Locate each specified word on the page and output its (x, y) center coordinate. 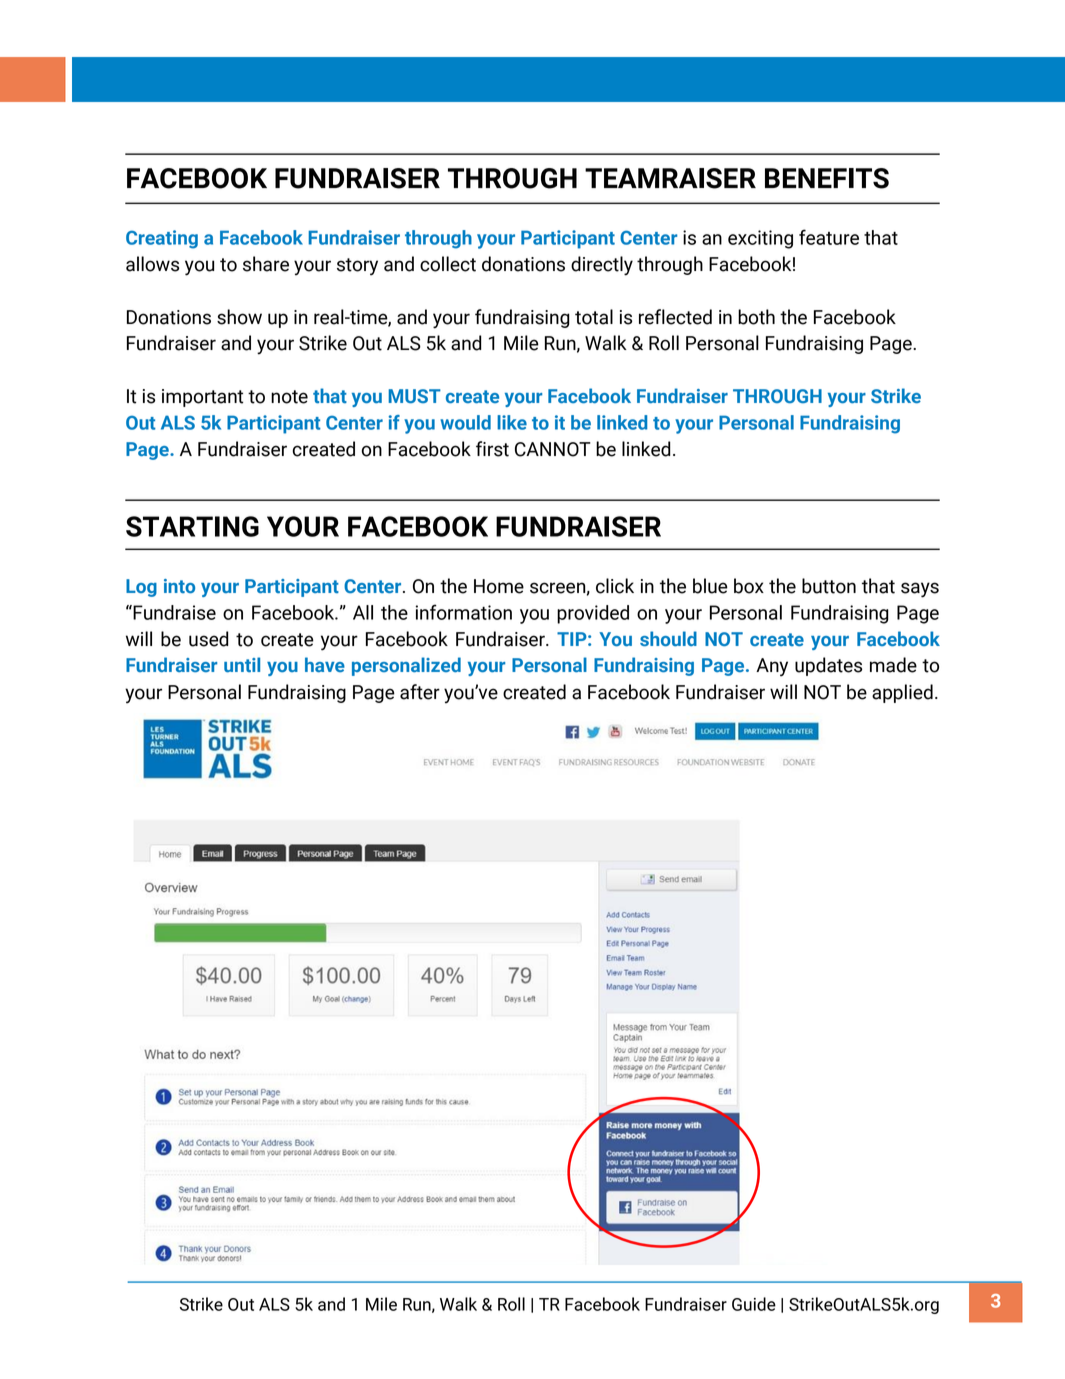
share (266, 264)
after (420, 692)
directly (602, 266)
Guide (754, 1304)
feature (829, 237)
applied (902, 693)
